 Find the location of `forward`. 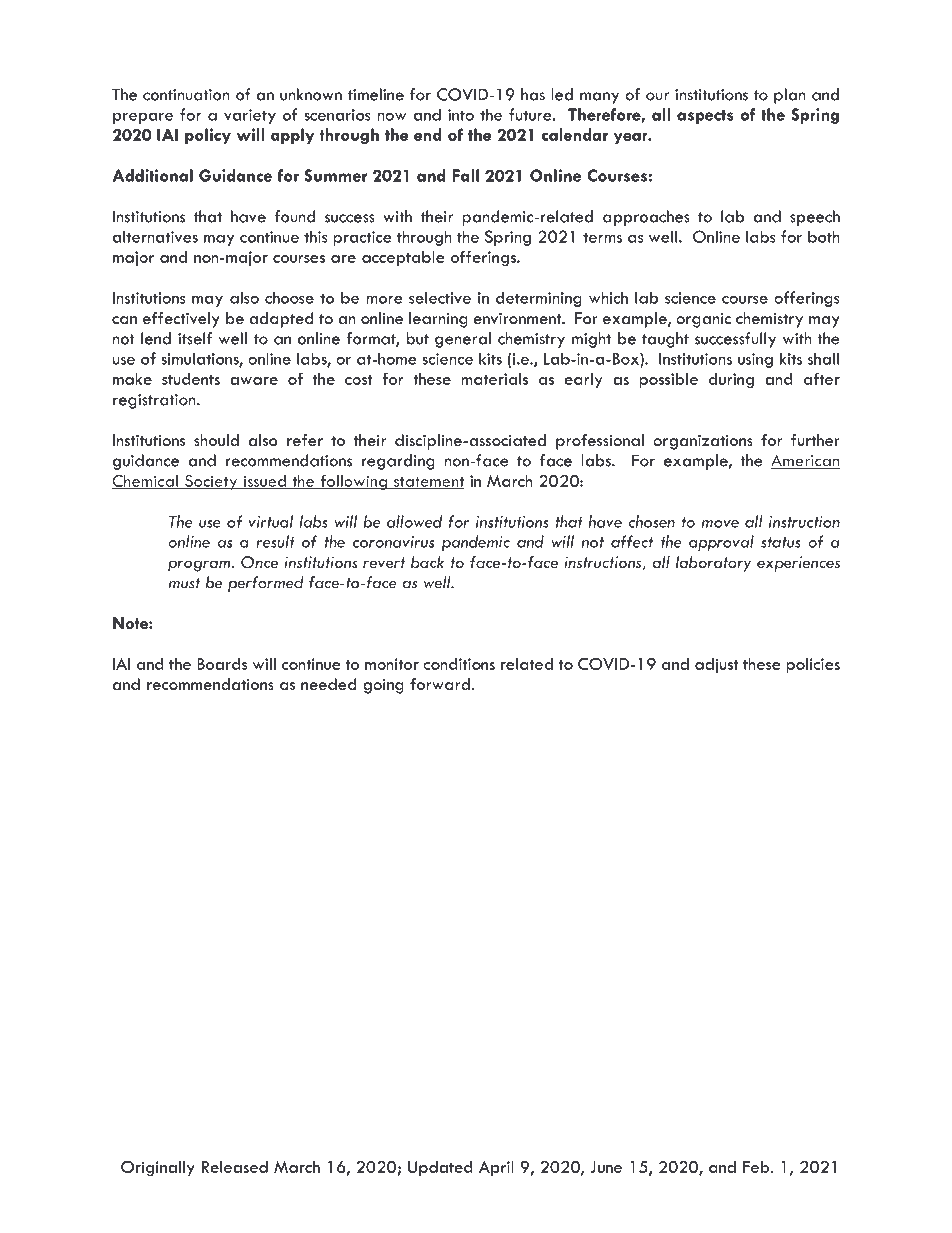

forward is located at coordinates (440, 684).
